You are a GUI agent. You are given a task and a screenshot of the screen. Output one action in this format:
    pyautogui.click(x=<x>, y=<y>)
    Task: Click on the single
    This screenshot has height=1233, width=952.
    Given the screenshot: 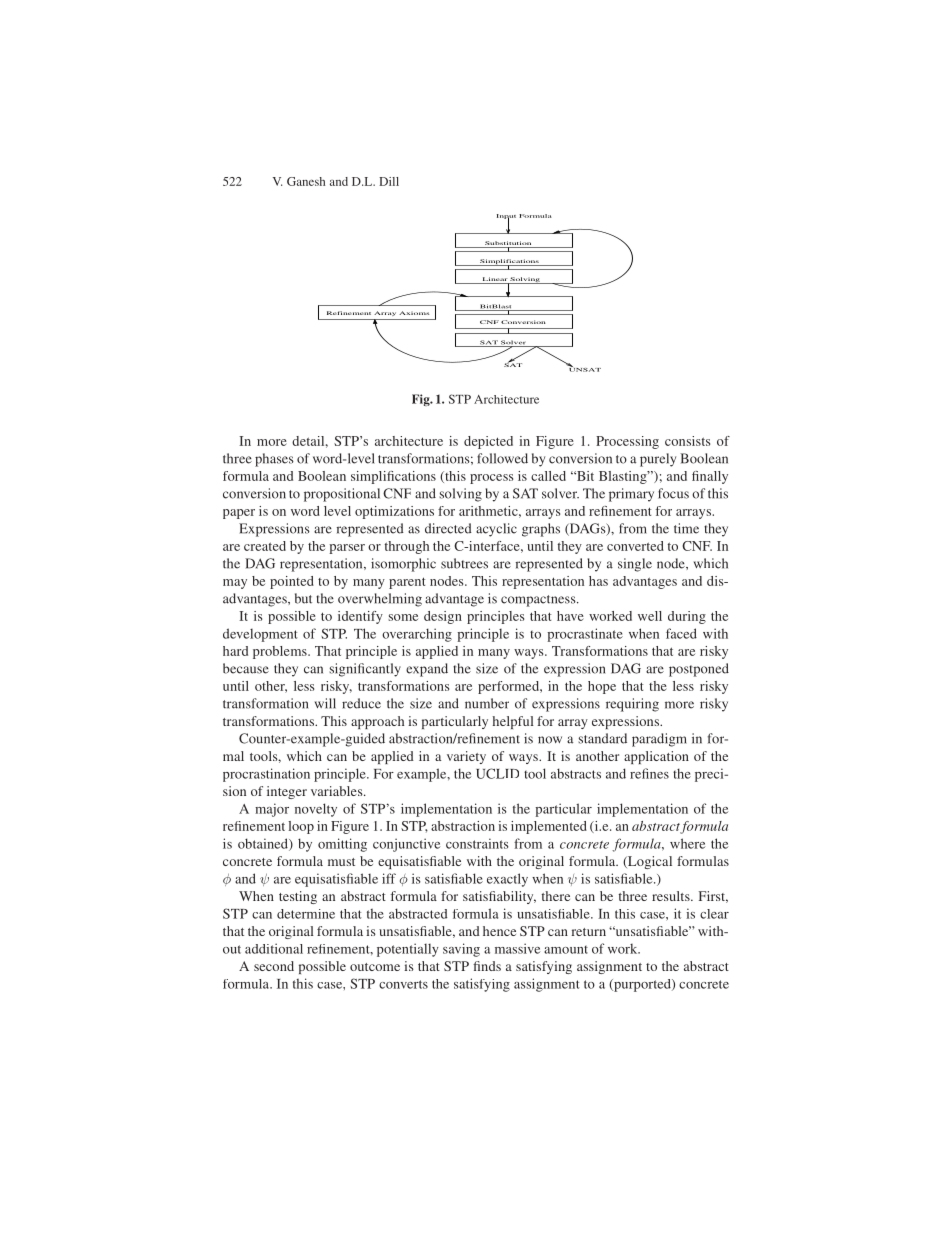 What is the action you would take?
    pyautogui.click(x=635, y=565)
